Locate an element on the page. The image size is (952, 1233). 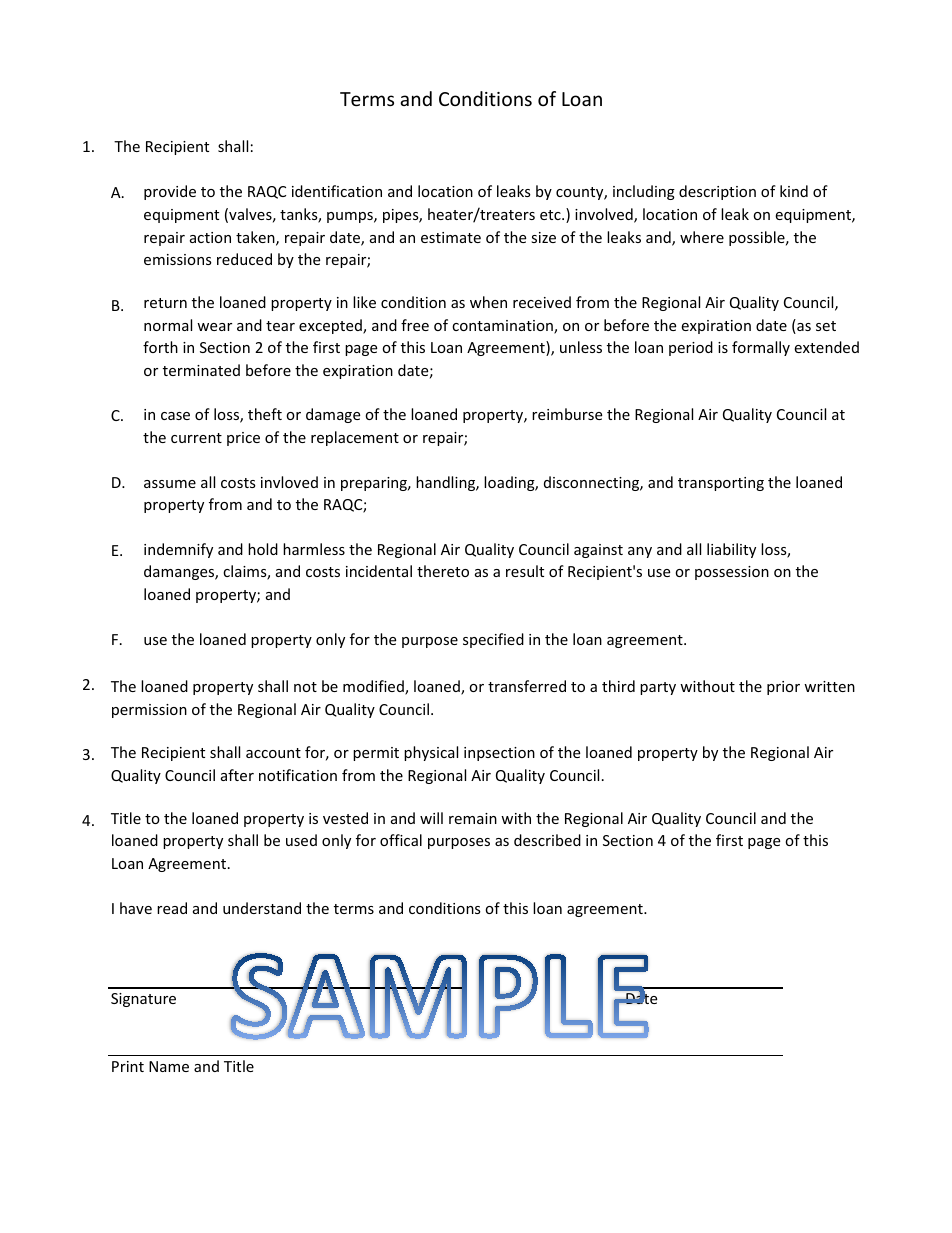
described is located at coordinates (547, 840).
